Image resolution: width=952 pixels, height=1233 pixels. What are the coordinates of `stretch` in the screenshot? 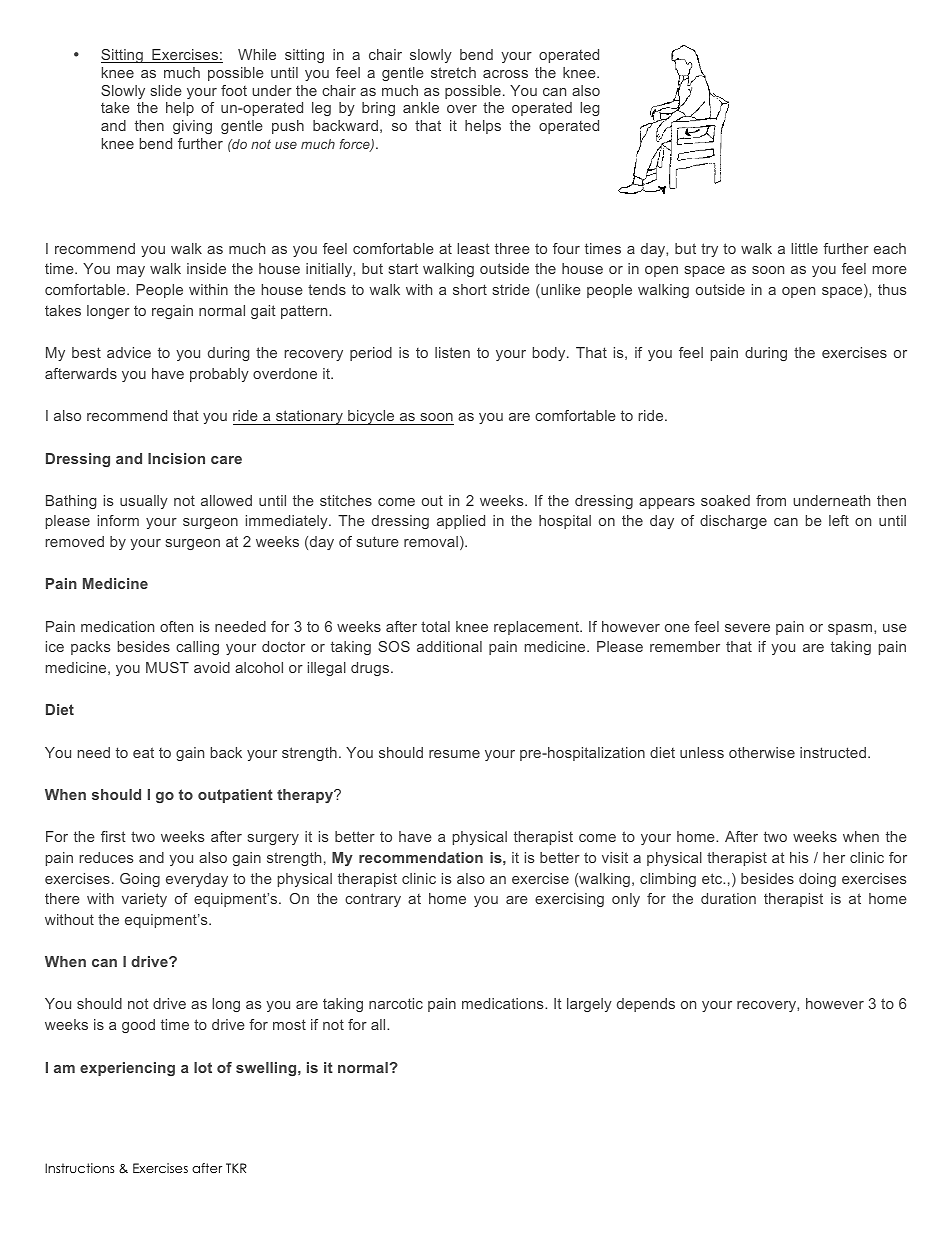 It's located at (453, 72).
